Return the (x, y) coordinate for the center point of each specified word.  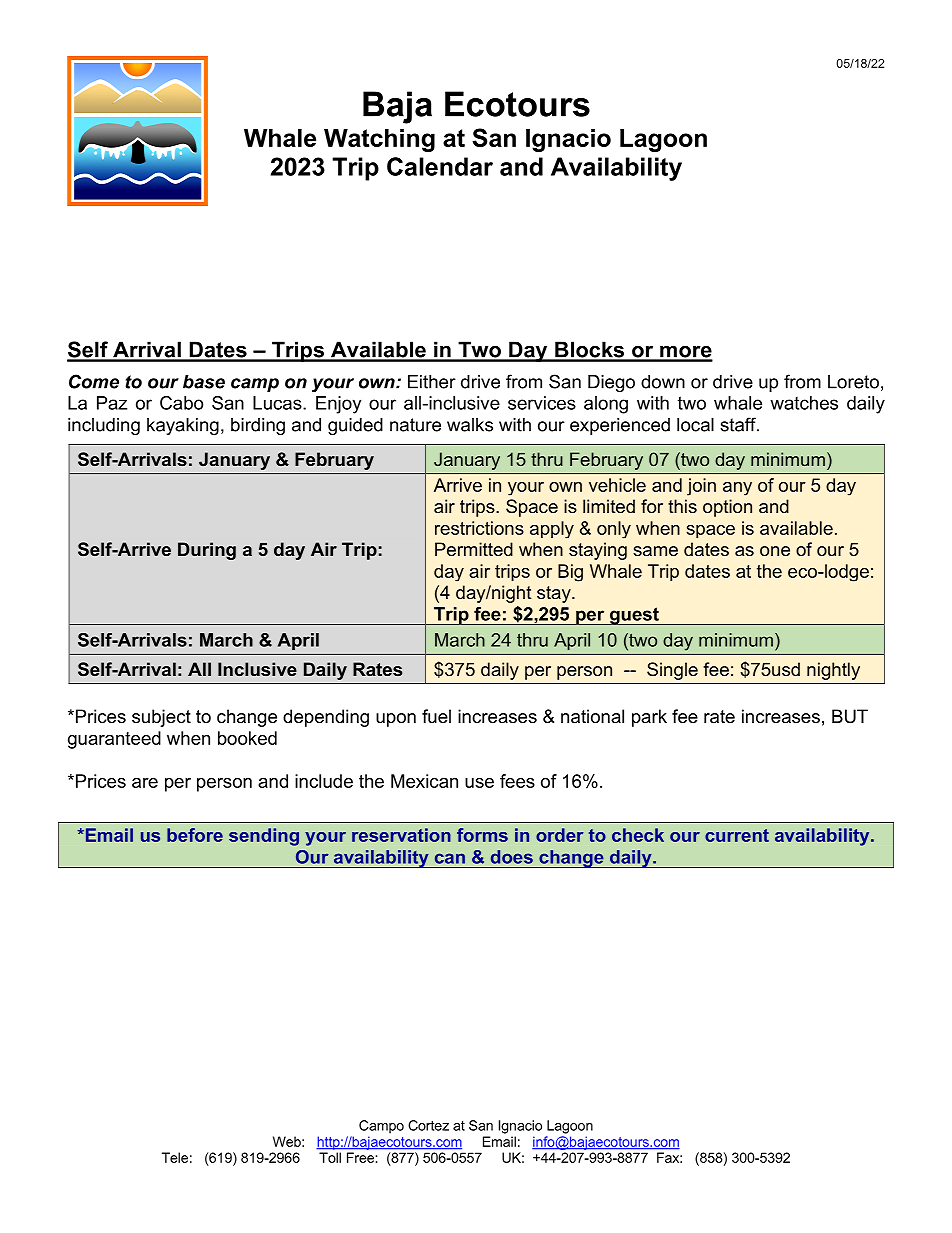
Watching (379, 140)
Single (672, 671)
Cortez (428, 1125)
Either (432, 382)
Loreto (853, 382)
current (737, 835)
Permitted (474, 549)
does (512, 857)
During (207, 551)
